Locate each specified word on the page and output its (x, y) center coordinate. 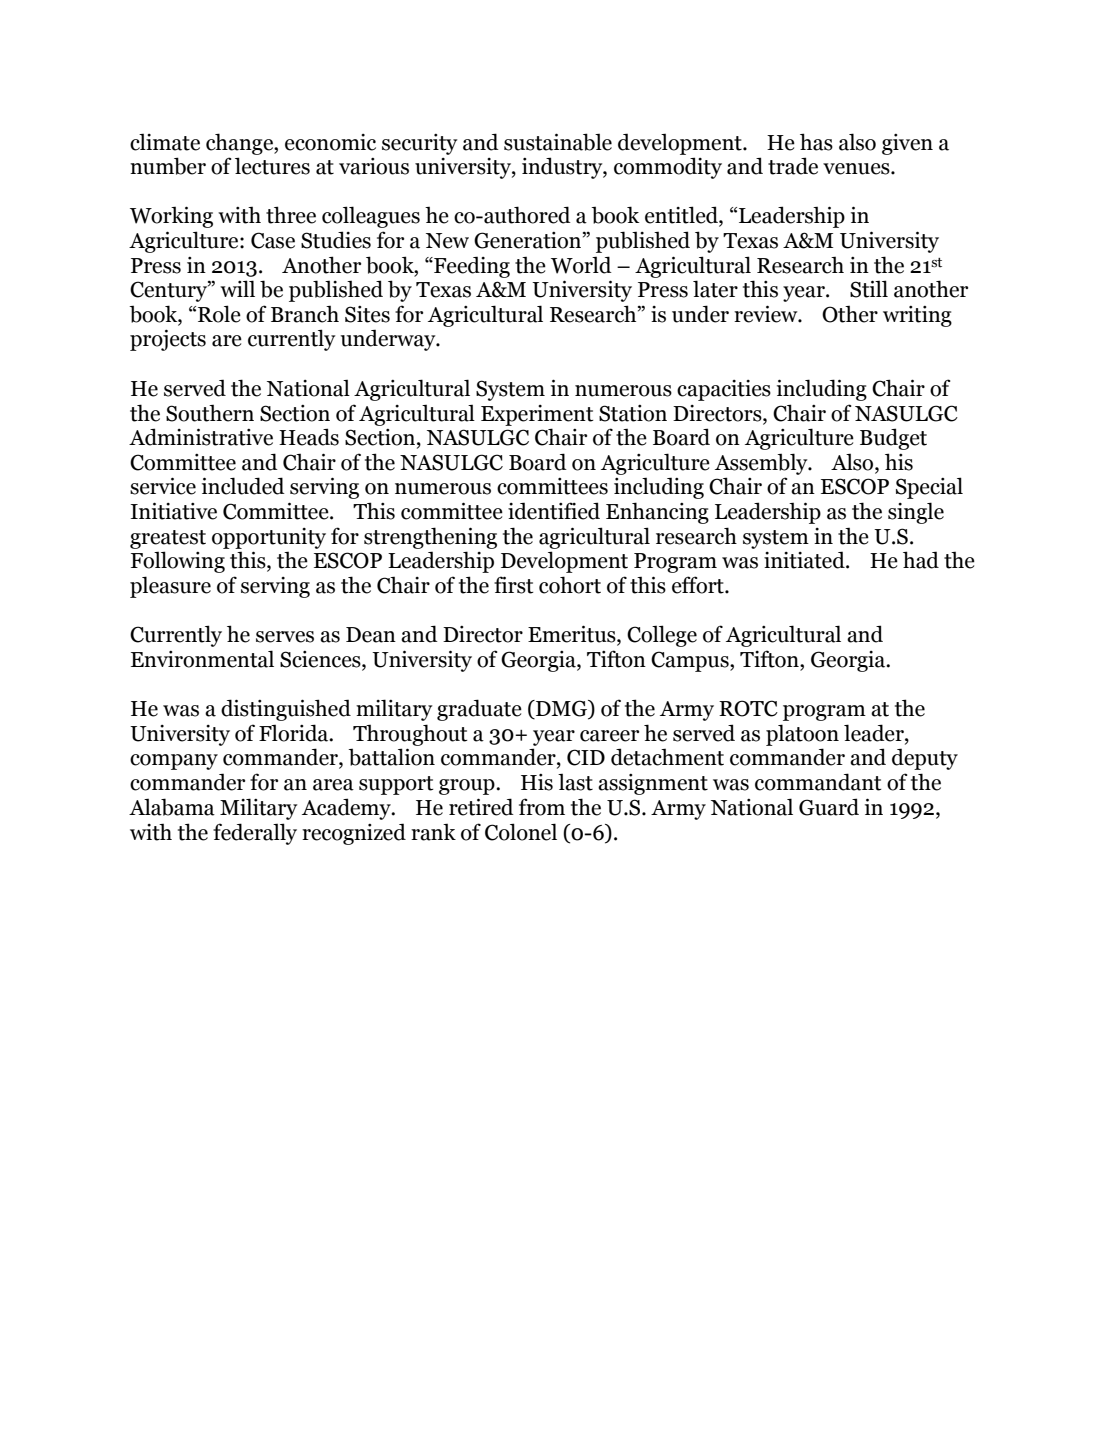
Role (219, 314)
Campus (691, 661)
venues (857, 169)
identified (554, 511)
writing (917, 316)
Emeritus (573, 635)
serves (285, 637)
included (243, 486)
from (542, 807)
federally (255, 834)
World (581, 265)
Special (929, 488)
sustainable (558, 142)
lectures (272, 166)
